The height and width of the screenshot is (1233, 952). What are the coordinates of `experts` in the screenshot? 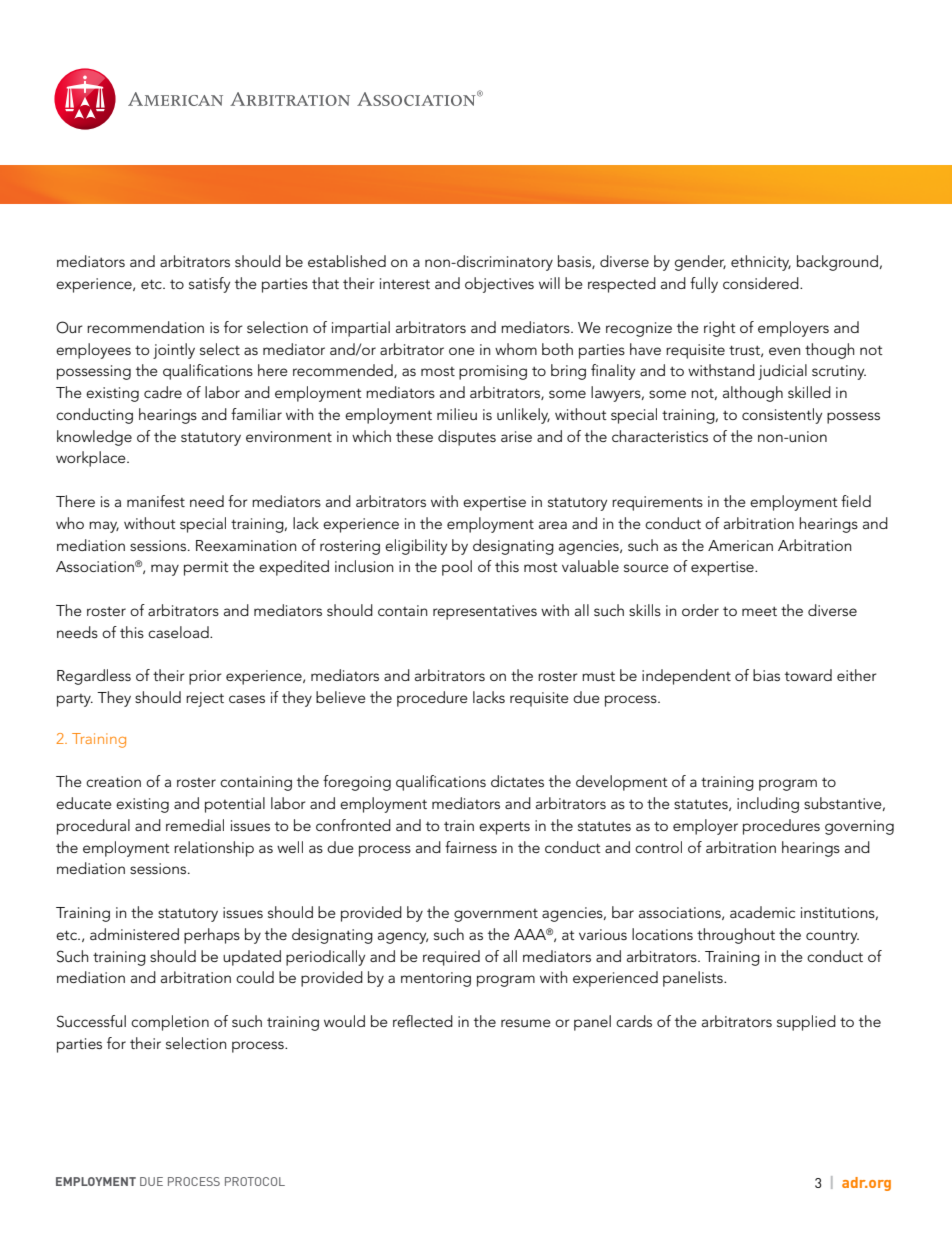 It's located at (504, 828).
